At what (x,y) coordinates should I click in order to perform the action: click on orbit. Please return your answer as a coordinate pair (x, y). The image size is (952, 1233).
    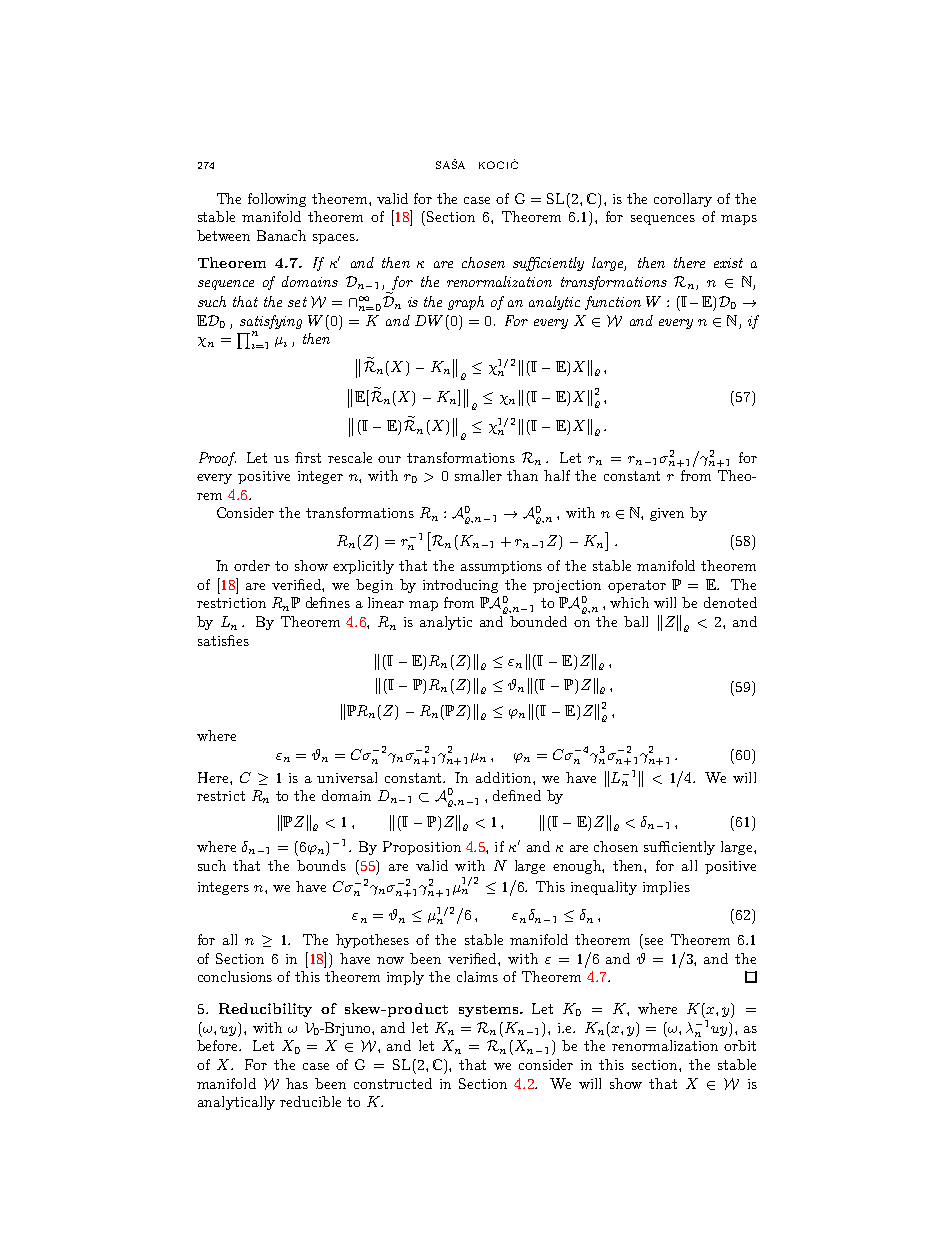
    Looking at the image, I should click on (740, 1045).
